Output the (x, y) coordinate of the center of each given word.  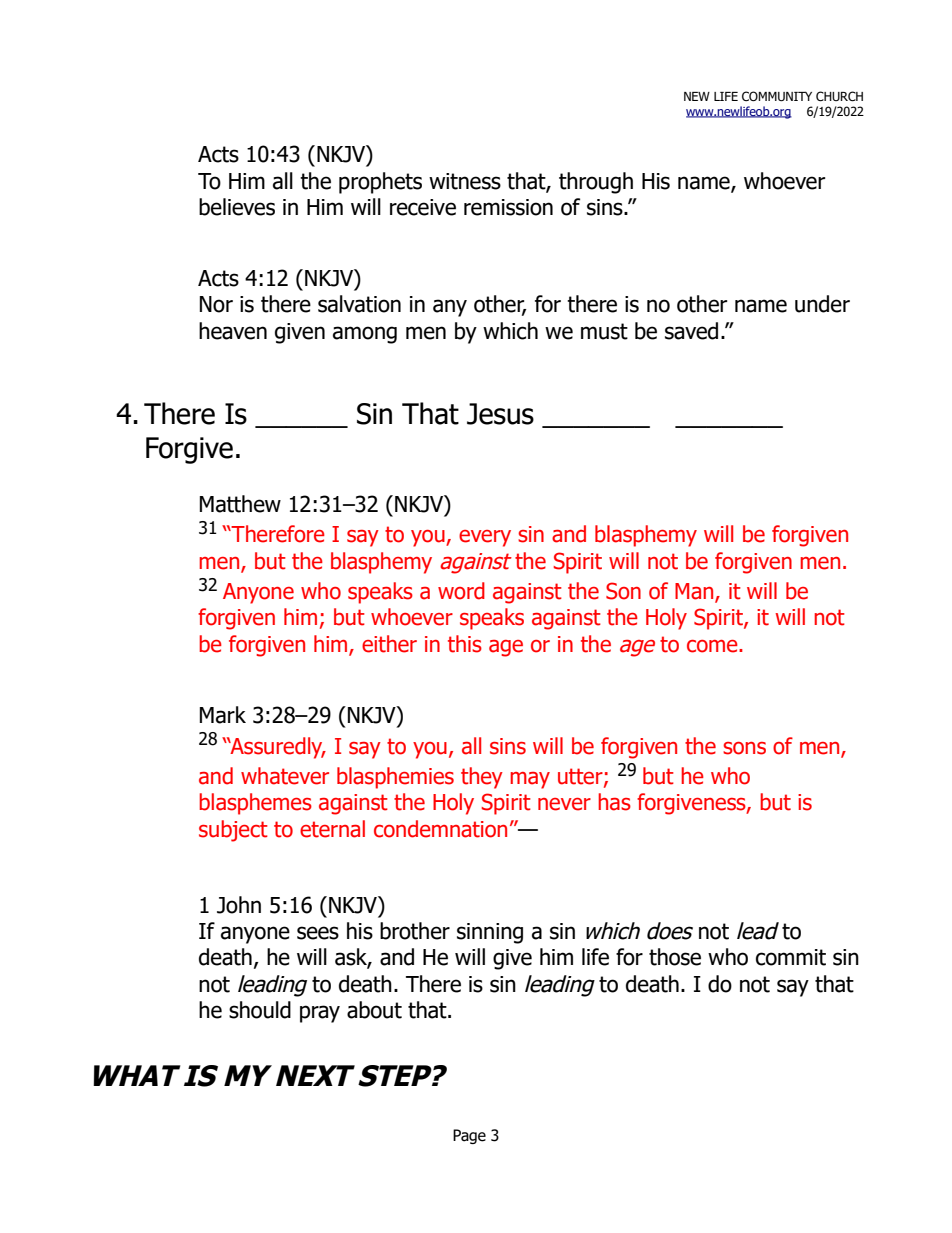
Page (469, 1136)
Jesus (500, 414)
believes (237, 207)
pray (320, 1014)
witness (465, 181)
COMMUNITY (777, 96)
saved (691, 331)
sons (744, 748)
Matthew (240, 504)
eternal (332, 829)
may (530, 780)
